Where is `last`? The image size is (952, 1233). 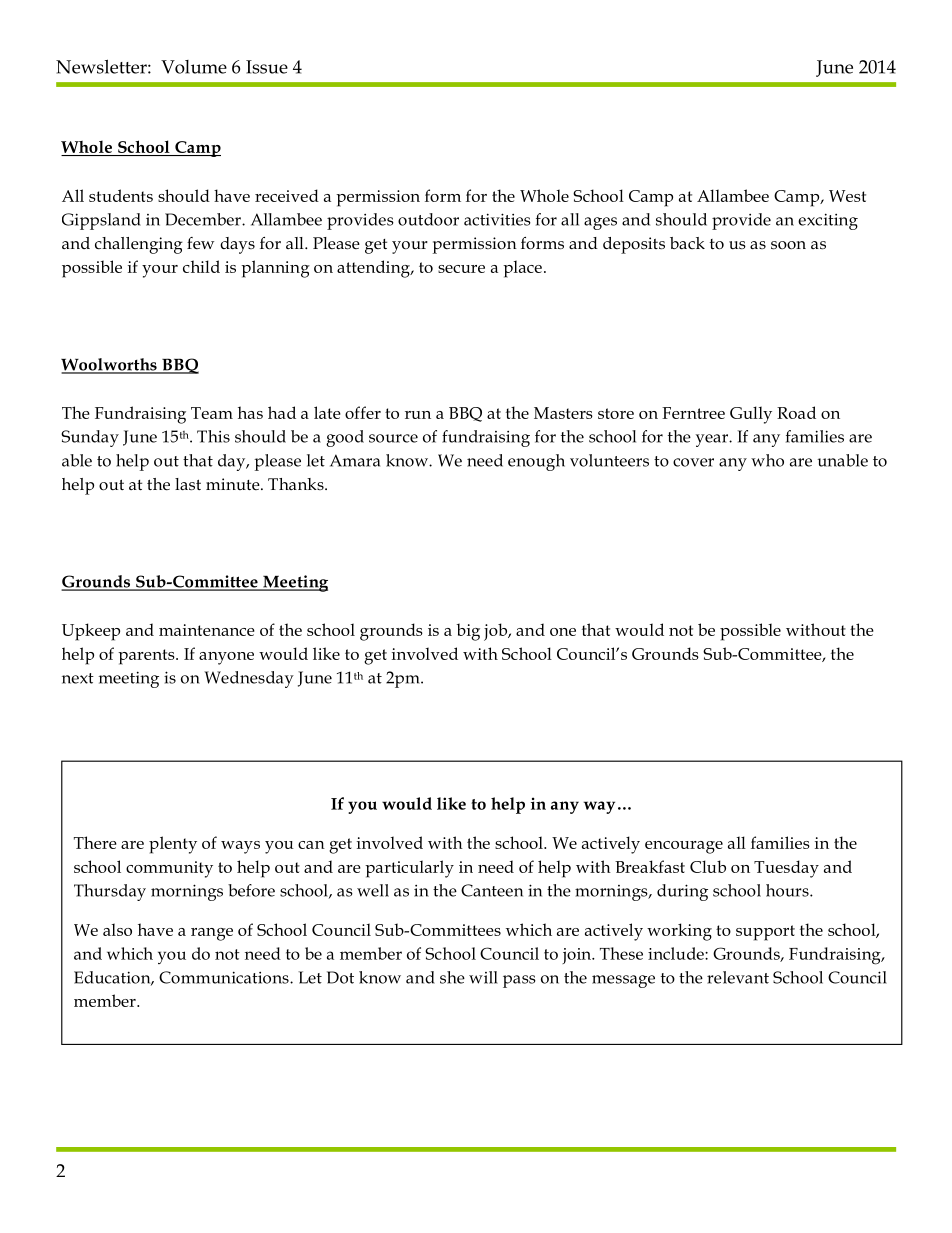 last is located at coordinates (188, 484).
